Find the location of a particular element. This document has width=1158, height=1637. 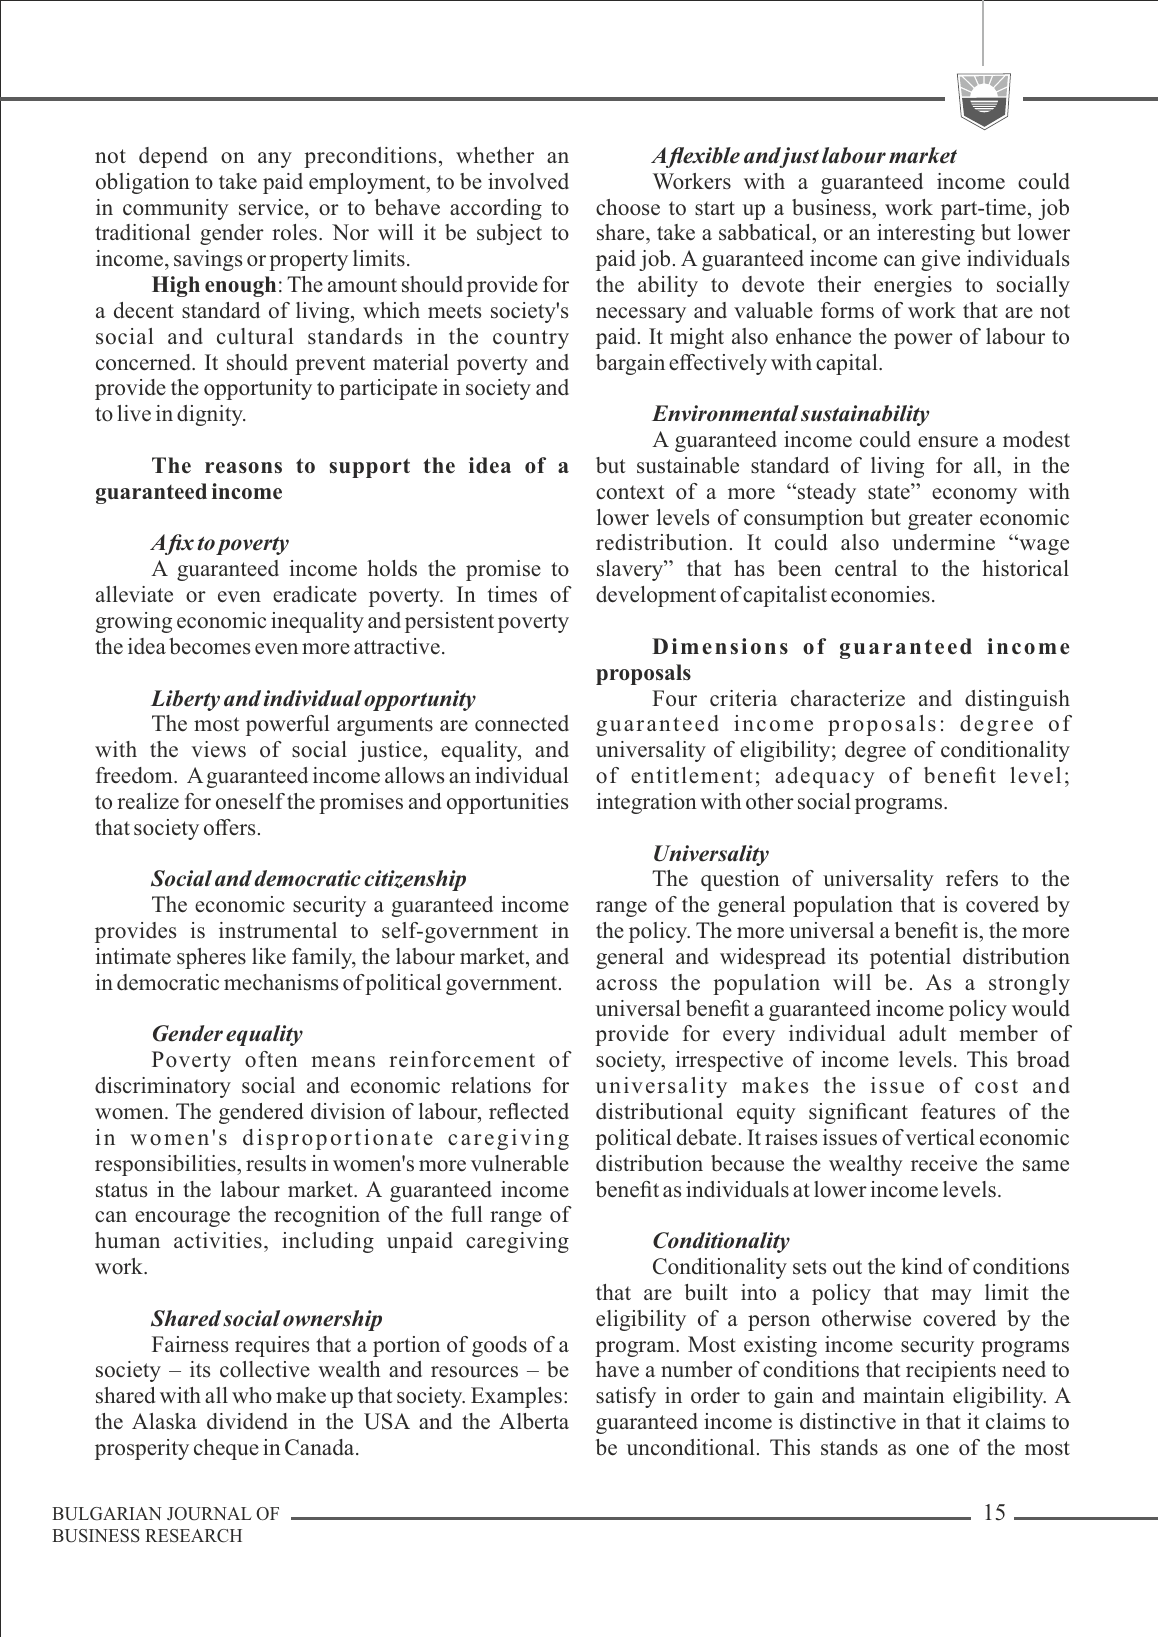

context is located at coordinates (630, 492).
